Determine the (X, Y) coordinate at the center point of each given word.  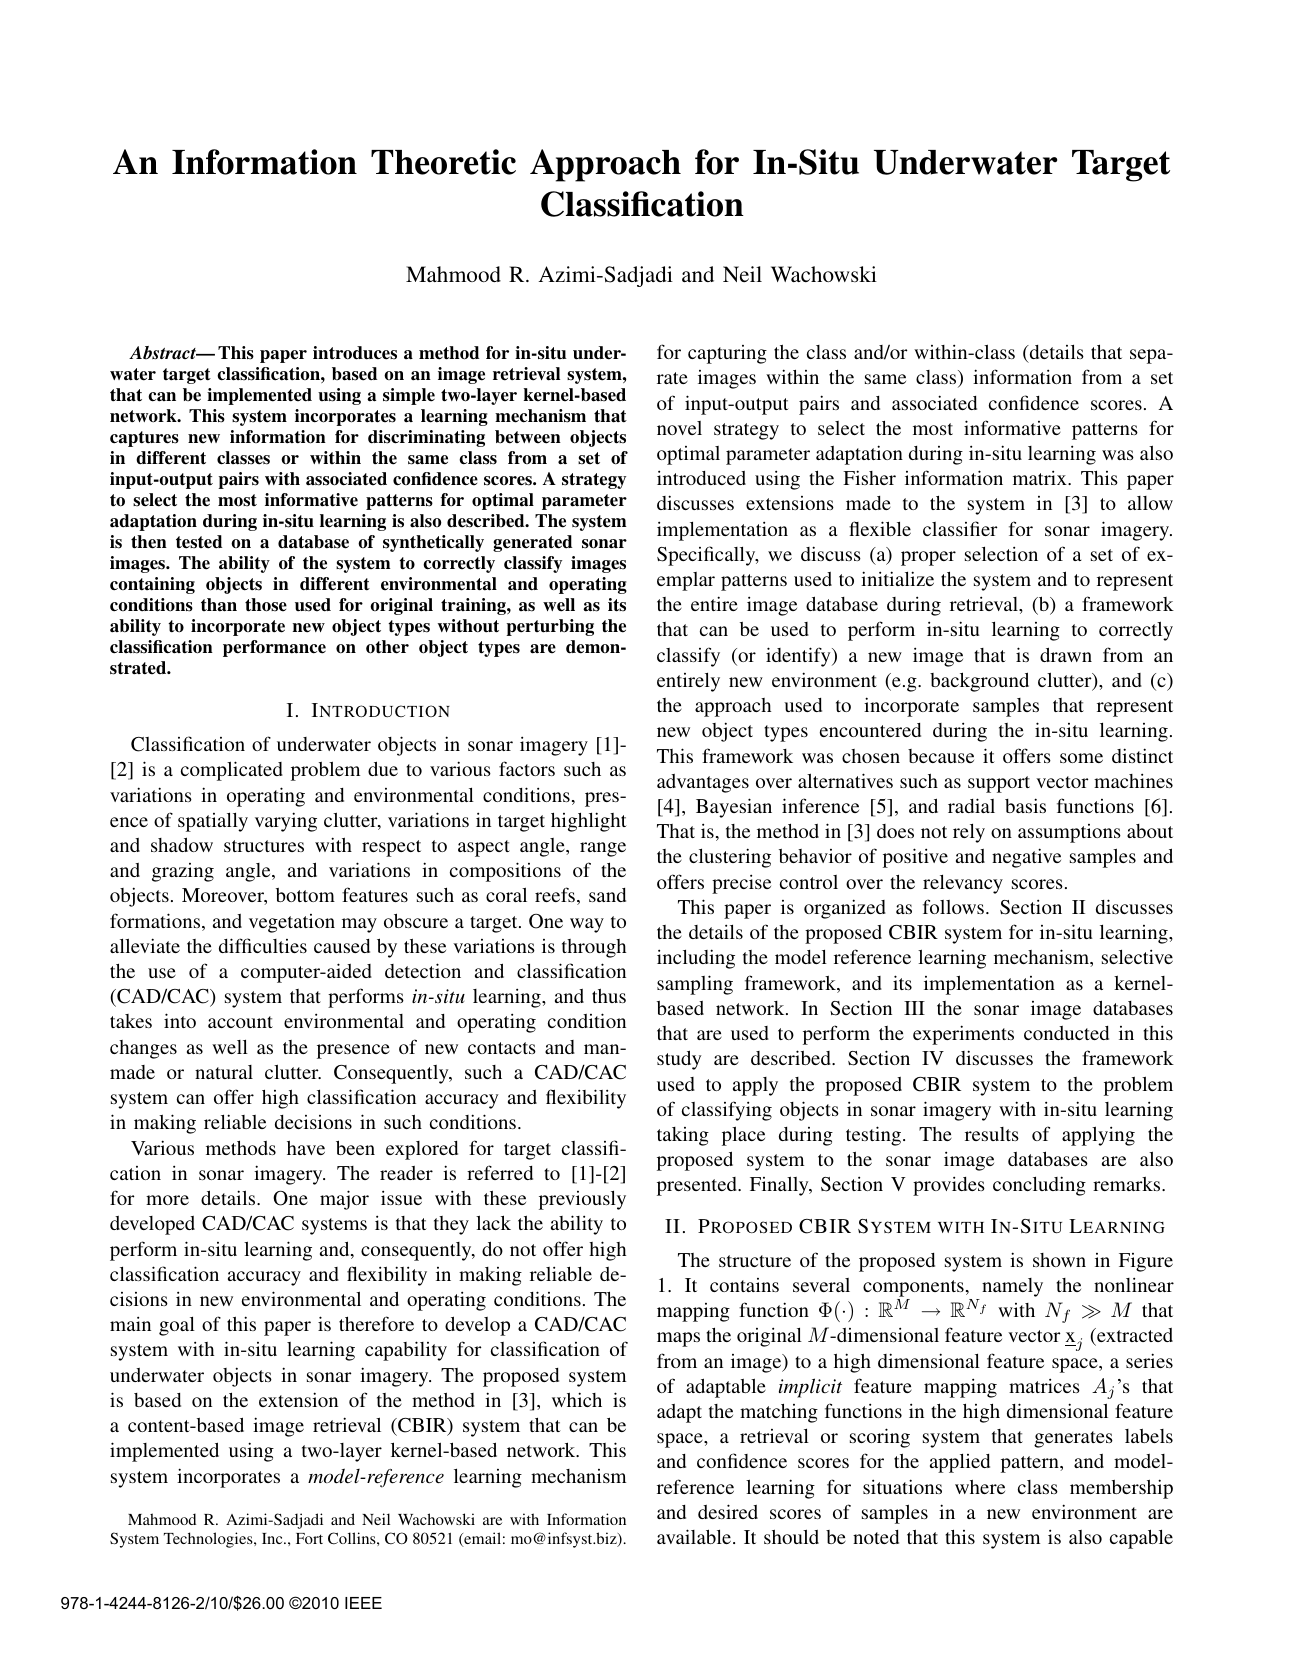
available (695, 1536)
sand (607, 895)
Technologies (209, 1540)
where (980, 1487)
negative (1026, 858)
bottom (305, 895)
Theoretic (443, 162)
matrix (1041, 477)
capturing (727, 354)
